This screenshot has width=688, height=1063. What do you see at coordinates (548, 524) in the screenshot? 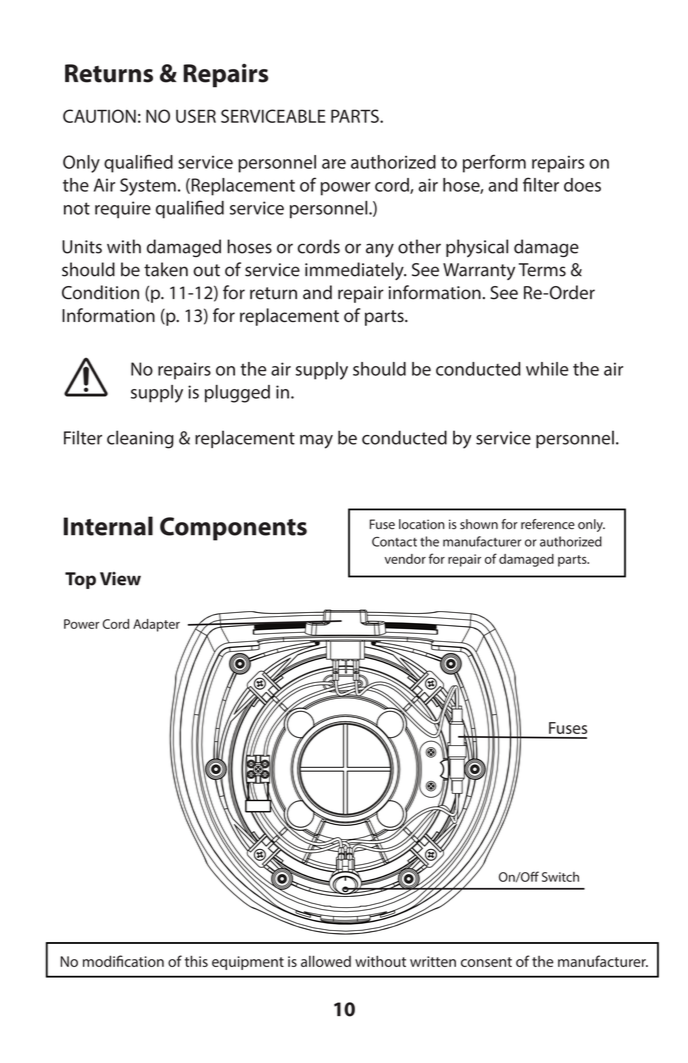
I see `reference` at bounding box center [548, 524].
